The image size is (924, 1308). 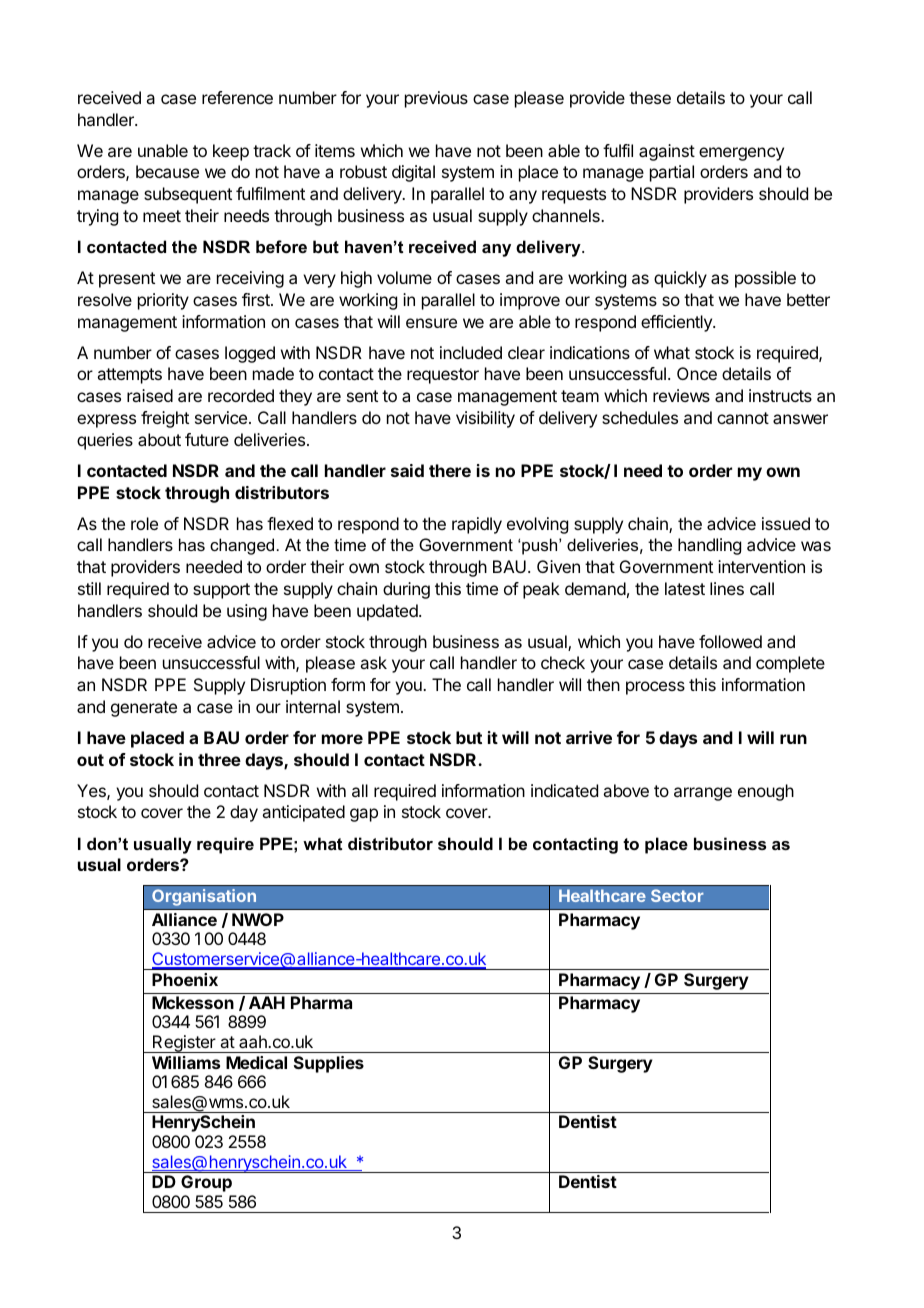 I want to click on emergency, so click(x=741, y=154).
